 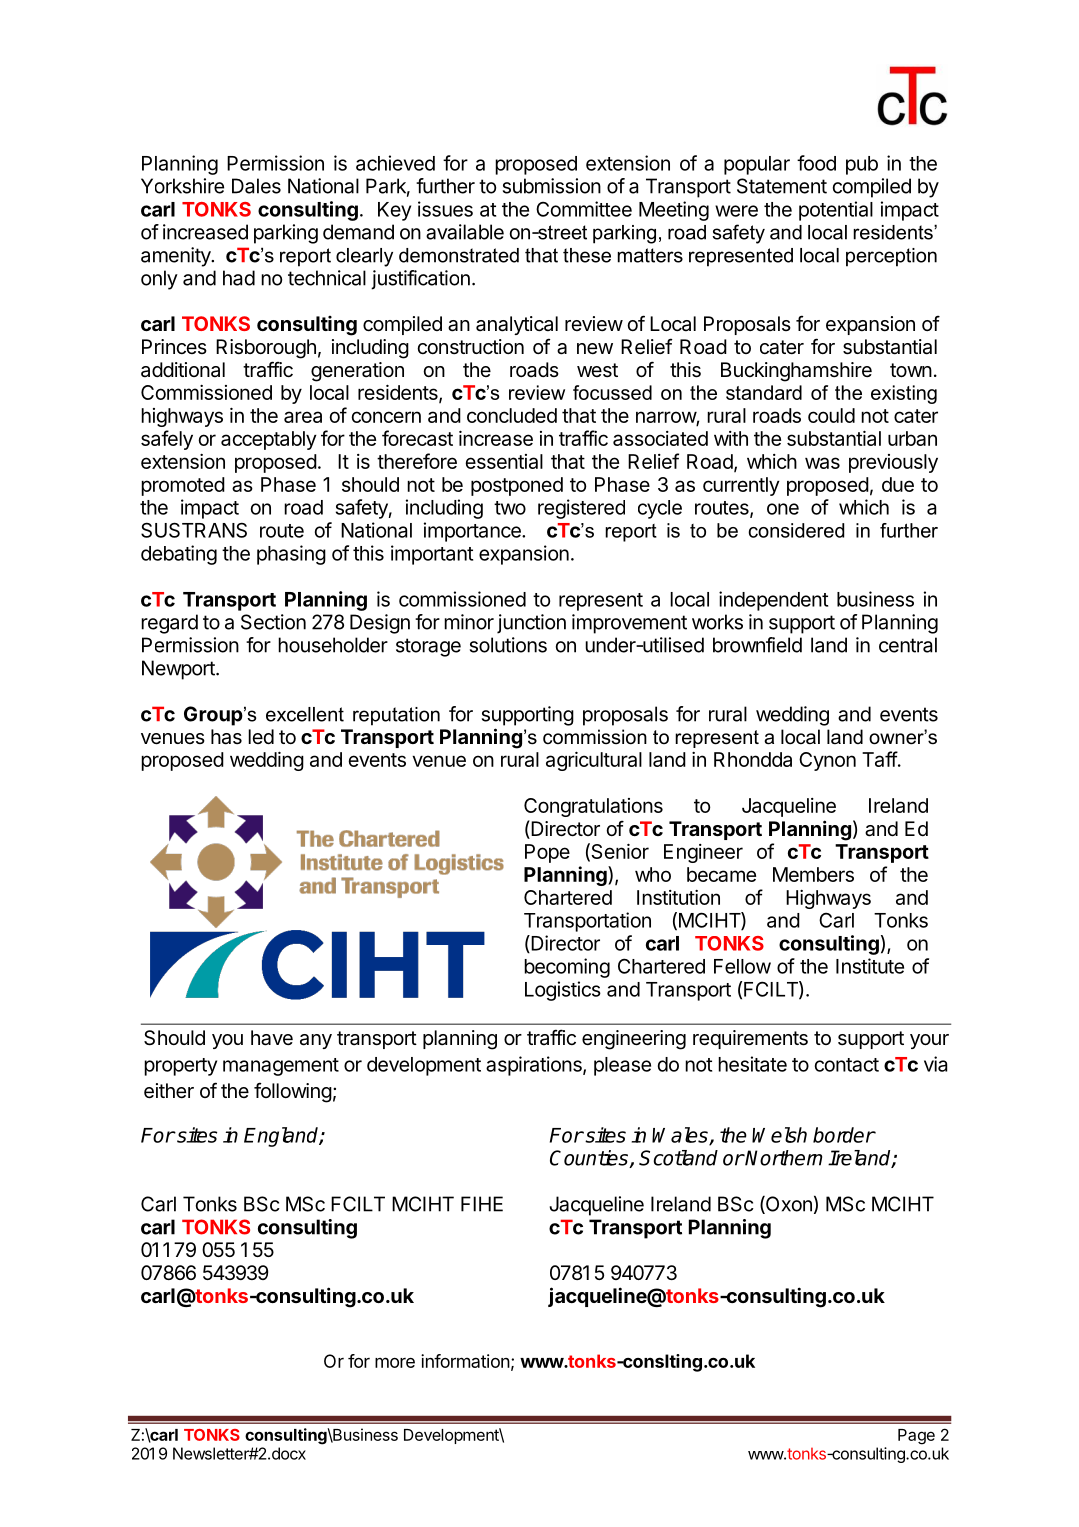 What do you see at coordinates (256, 186) in the document?
I see `Dales` at bounding box center [256, 186].
